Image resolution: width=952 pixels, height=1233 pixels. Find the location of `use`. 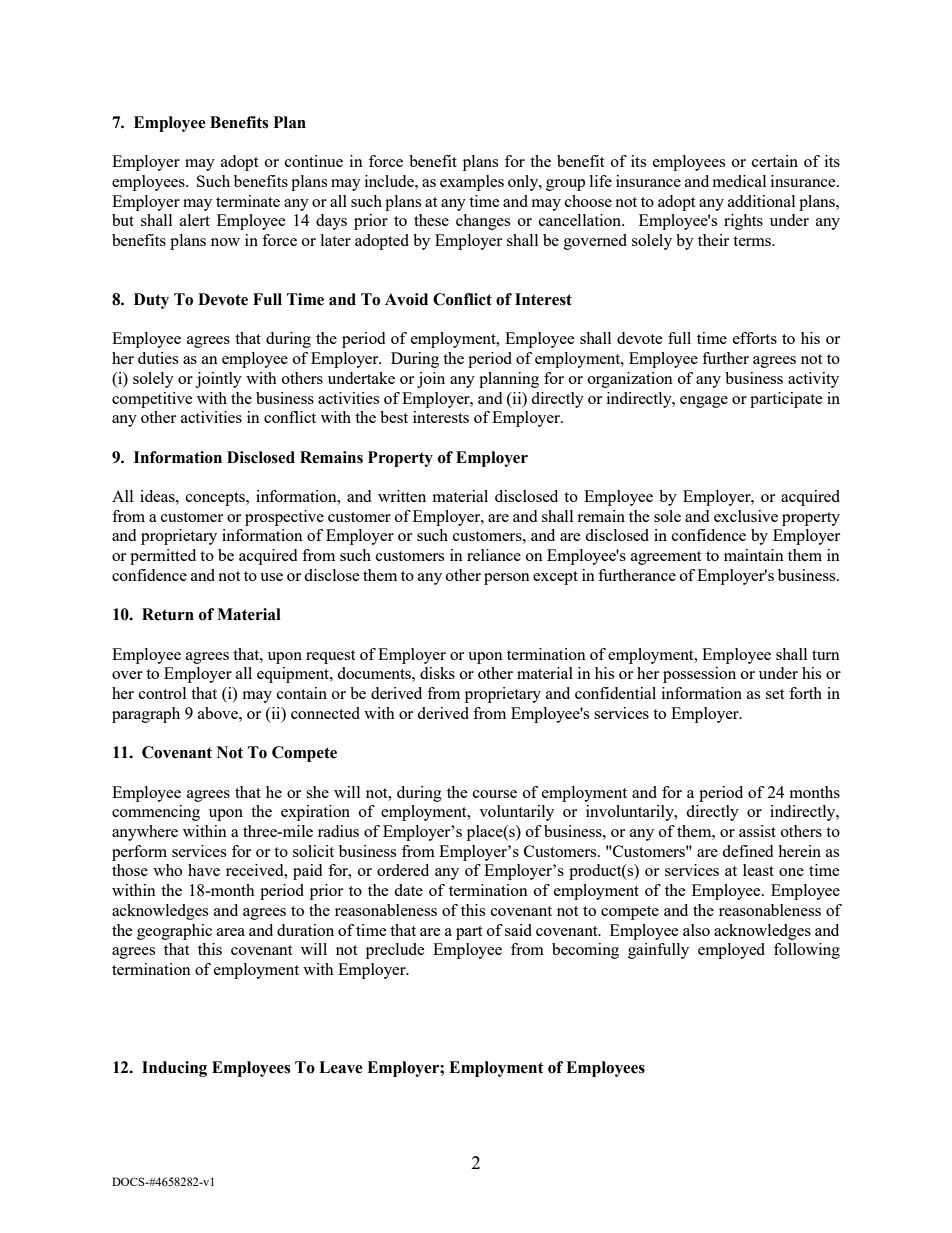

use is located at coordinates (271, 577).
